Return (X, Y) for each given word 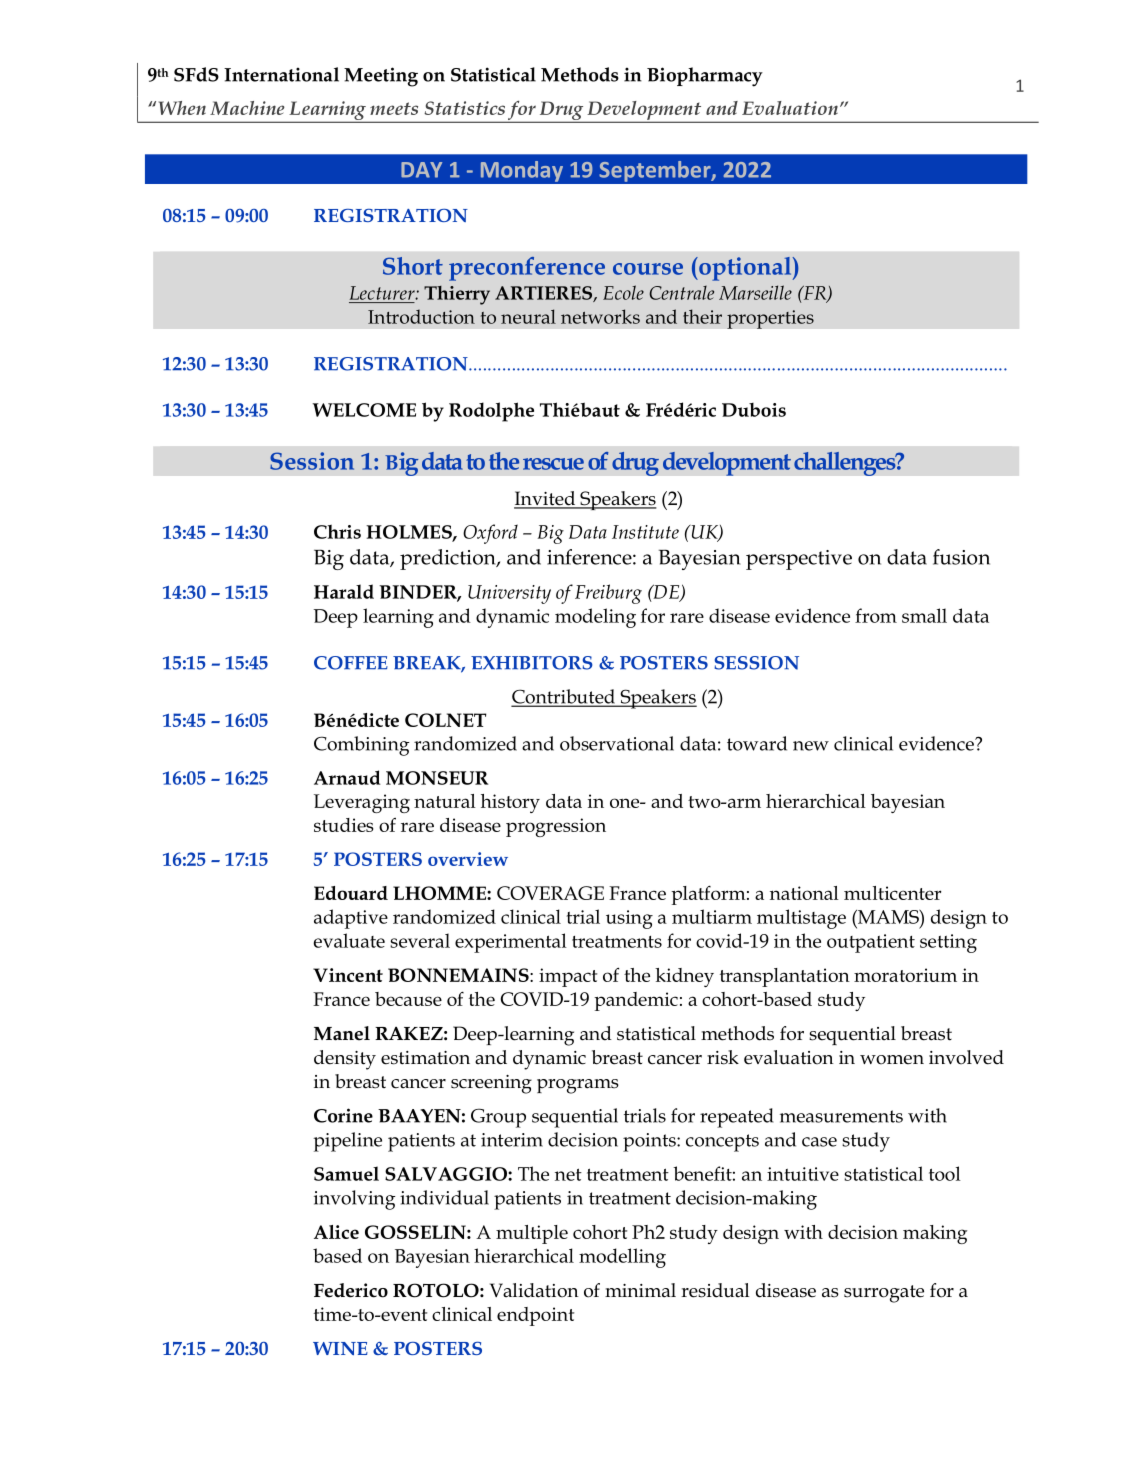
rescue (553, 464)
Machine (247, 108)
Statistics (464, 108)
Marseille (755, 292)
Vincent (348, 975)
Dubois (754, 410)
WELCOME (364, 410)
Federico (351, 1290)
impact (568, 977)
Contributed (564, 697)
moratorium (905, 975)
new (811, 746)
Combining (361, 746)
